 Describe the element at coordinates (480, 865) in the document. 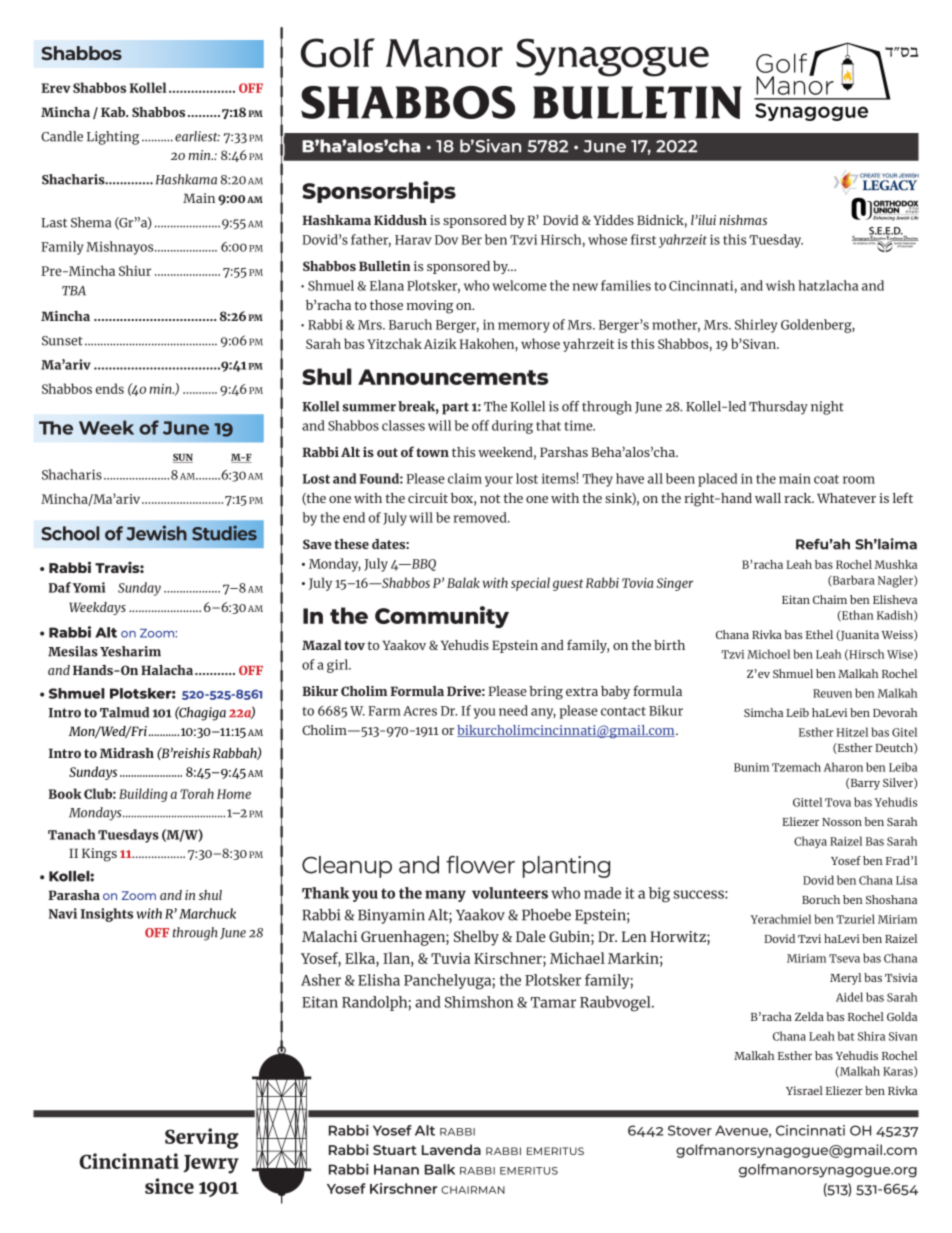

I see `flower` at that location.
